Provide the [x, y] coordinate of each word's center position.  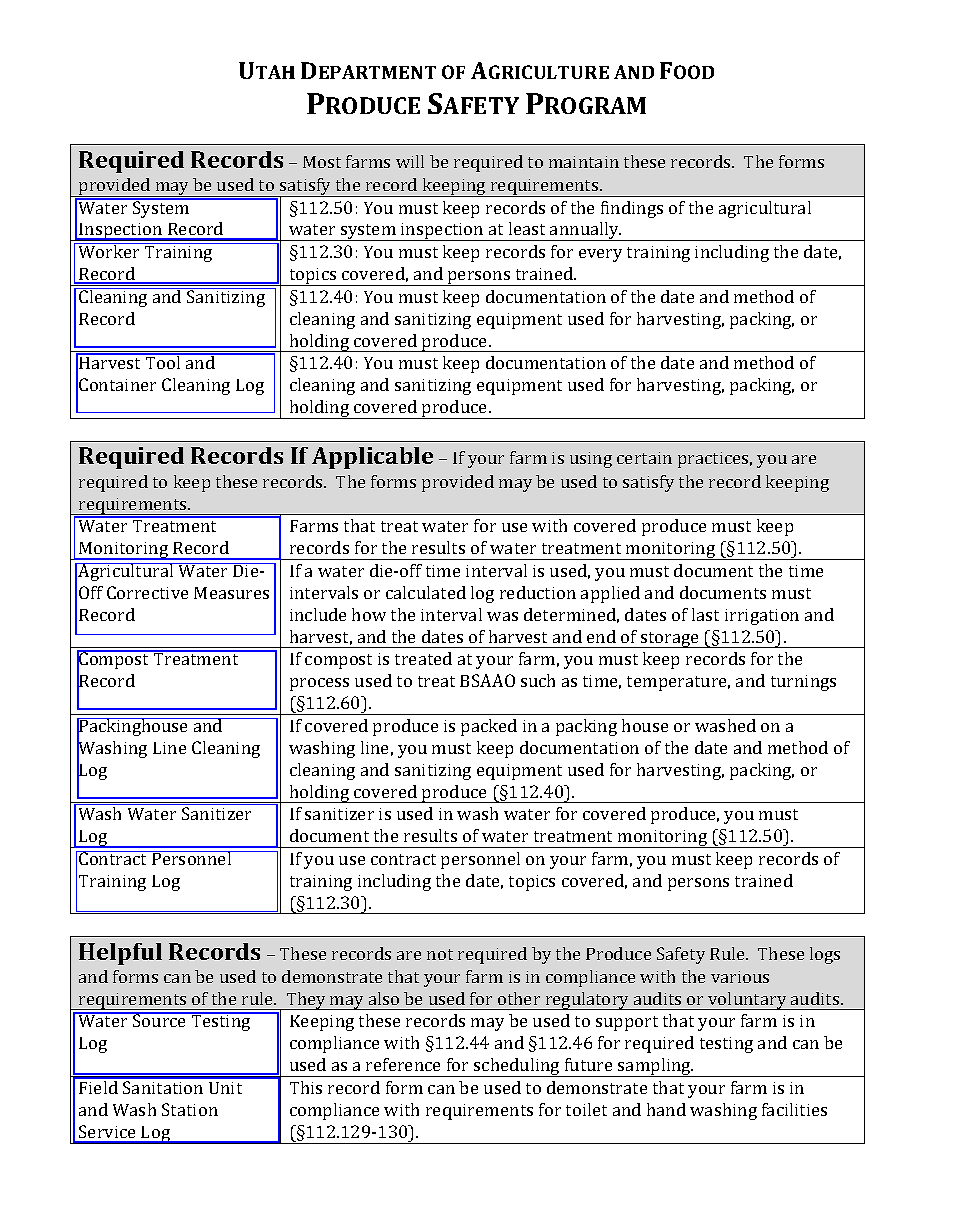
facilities [794, 1109]
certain [644, 458]
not [440, 954]
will [410, 161]
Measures [231, 593]
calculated [426, 592]
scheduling [517, 1067]
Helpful [120, 954]
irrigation [762, 617]
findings [632, 209]
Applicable [372, 458]
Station [190, 1109]
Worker [109, 250]
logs [825, 955]
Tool [163, 361]
